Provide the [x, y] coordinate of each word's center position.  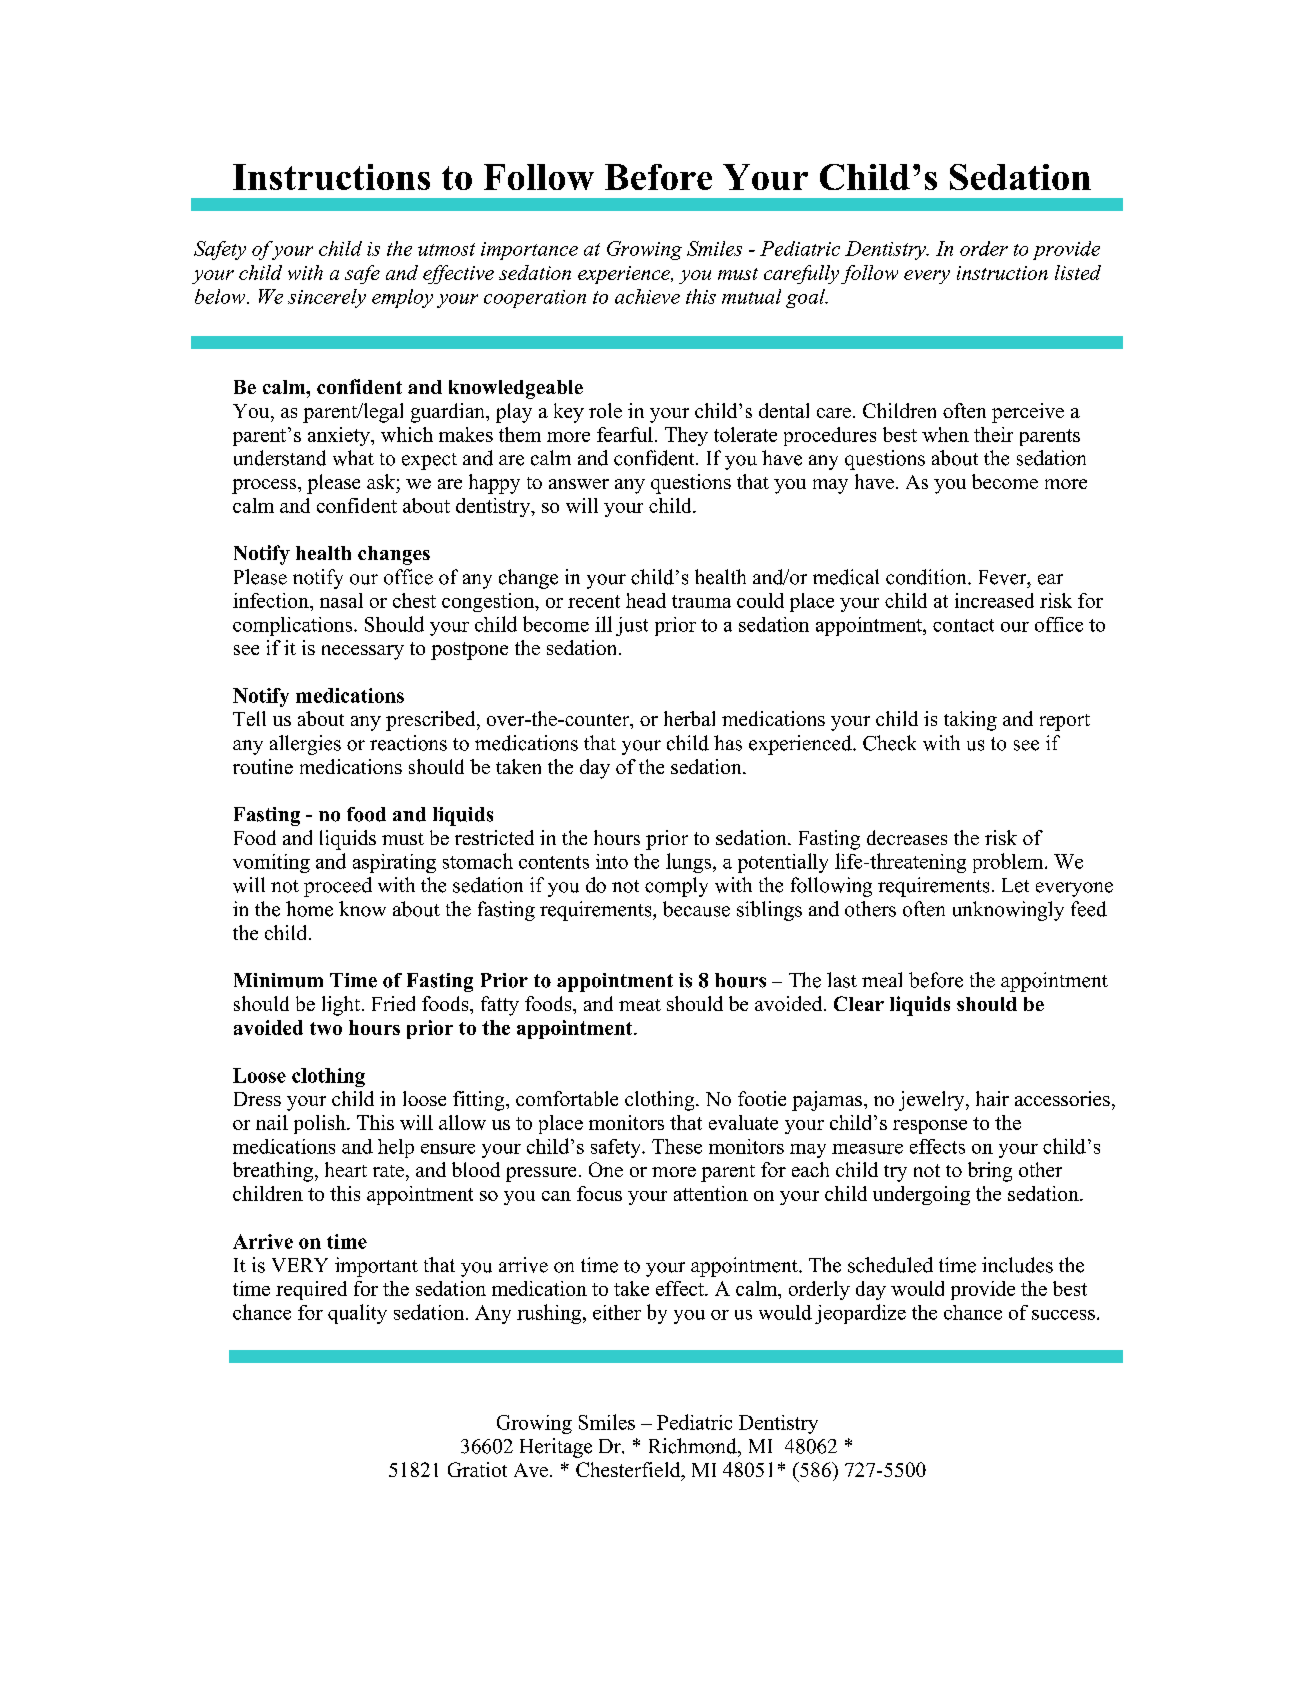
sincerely [327, 298]
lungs [690, 863]
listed [1078, 272]
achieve [647, 296]
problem [1009, 863]
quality [357, 1314]
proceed [338, 887]
